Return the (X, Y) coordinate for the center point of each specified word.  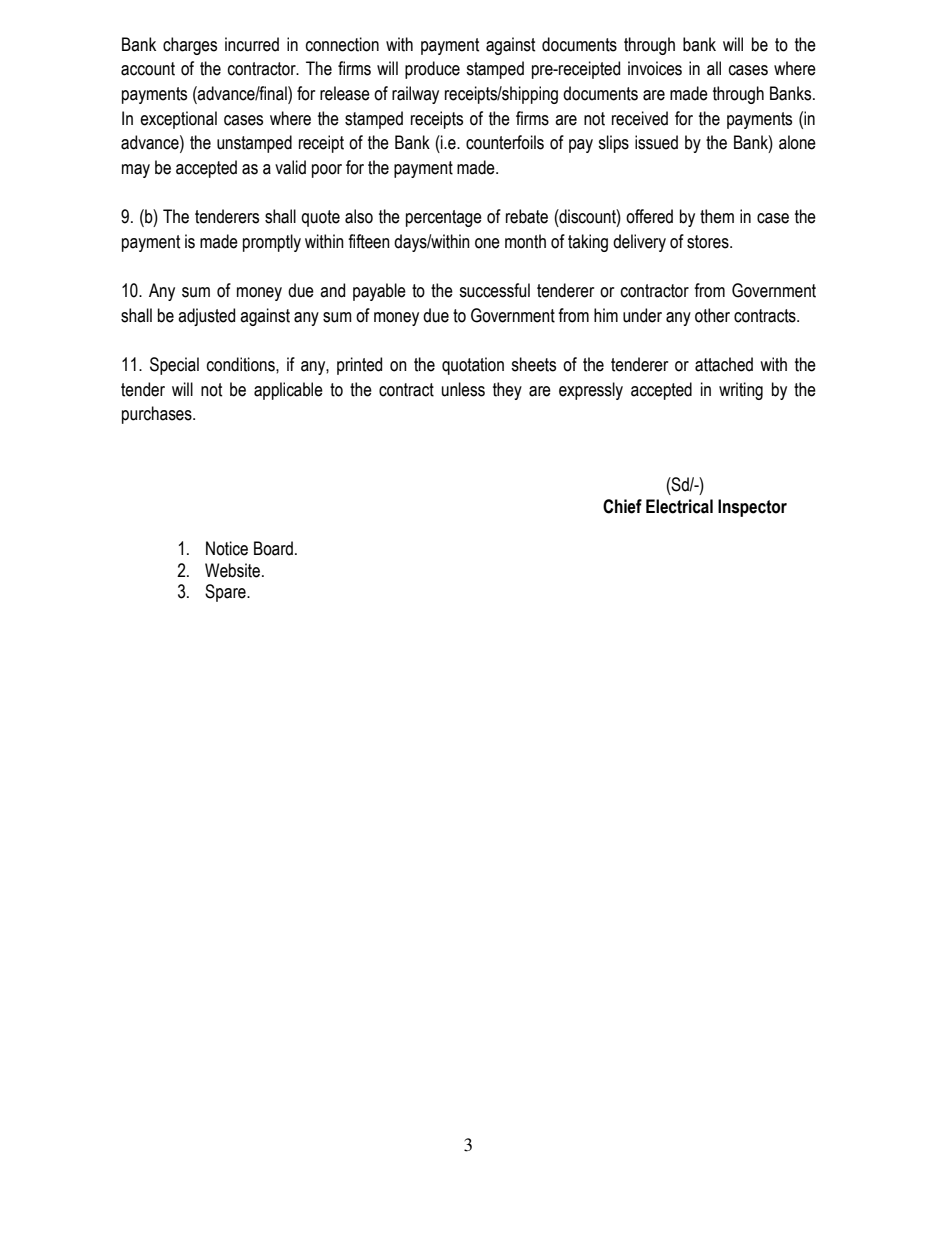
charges (190, 46)
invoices (655, 68)
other (712, 315)
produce (432, 70)
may (136, 171)
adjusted (206, 317)
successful (494, 290)
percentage (444, 218)
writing (741, 391)
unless (463, 389)
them (717, 216)
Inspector (752, 508)
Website (232, 570)
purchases (158, 415)
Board (273, 548)
